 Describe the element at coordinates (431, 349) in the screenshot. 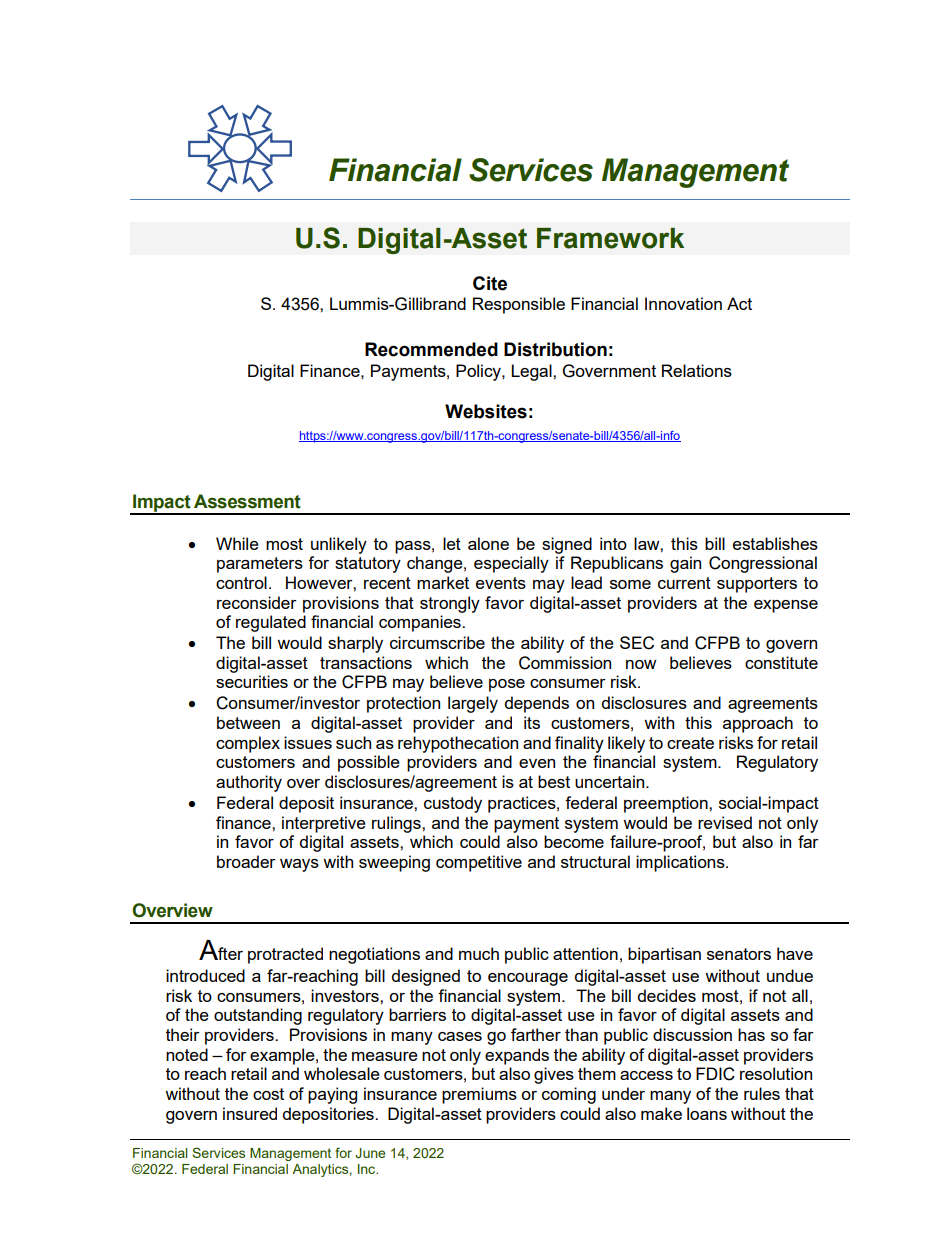

I see `Recommended` at that location.
